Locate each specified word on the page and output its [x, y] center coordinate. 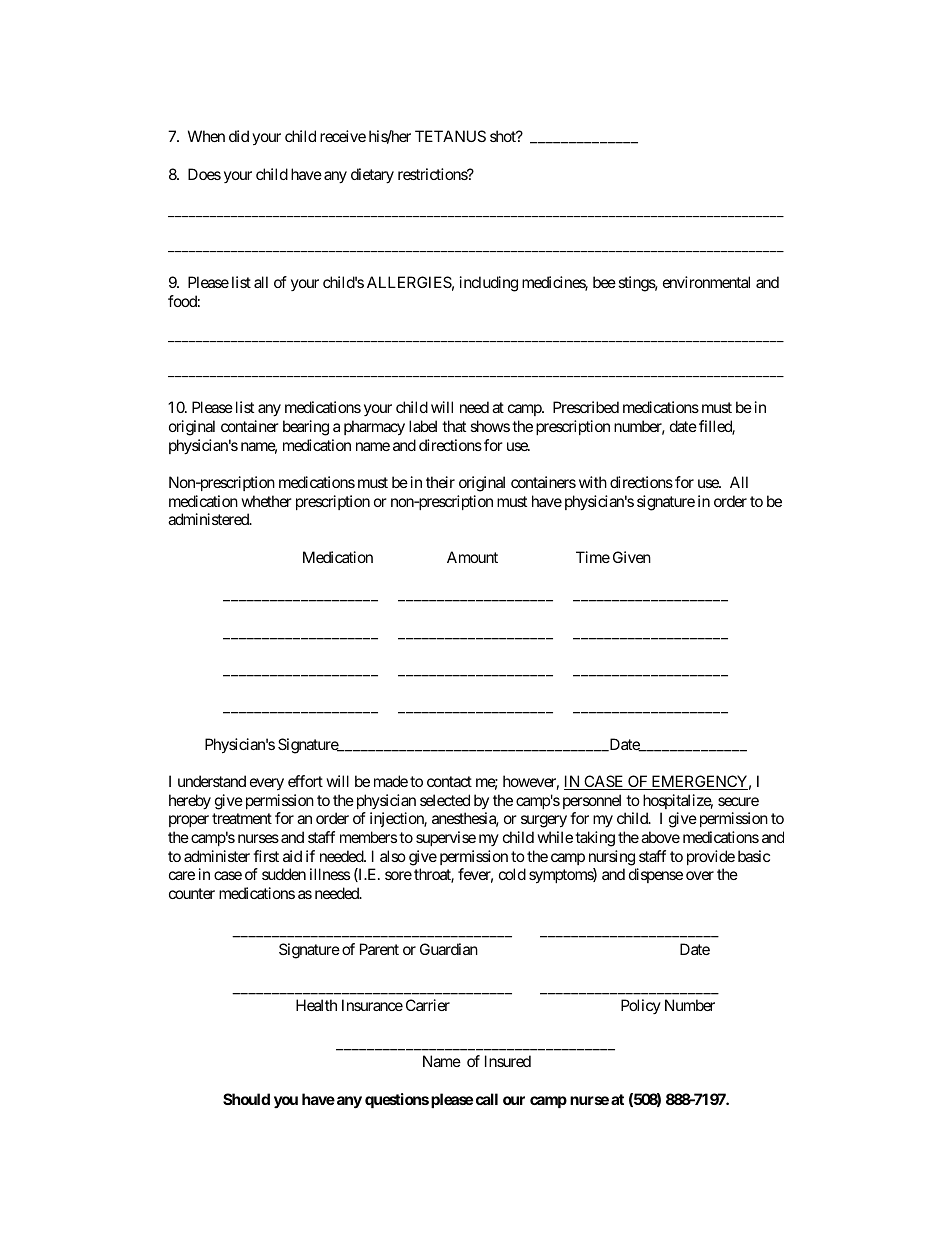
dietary [372, 176]
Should [246, 1099]
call [487, 1099]
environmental [706, 282]
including [489, 284]
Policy [641, 1006]
